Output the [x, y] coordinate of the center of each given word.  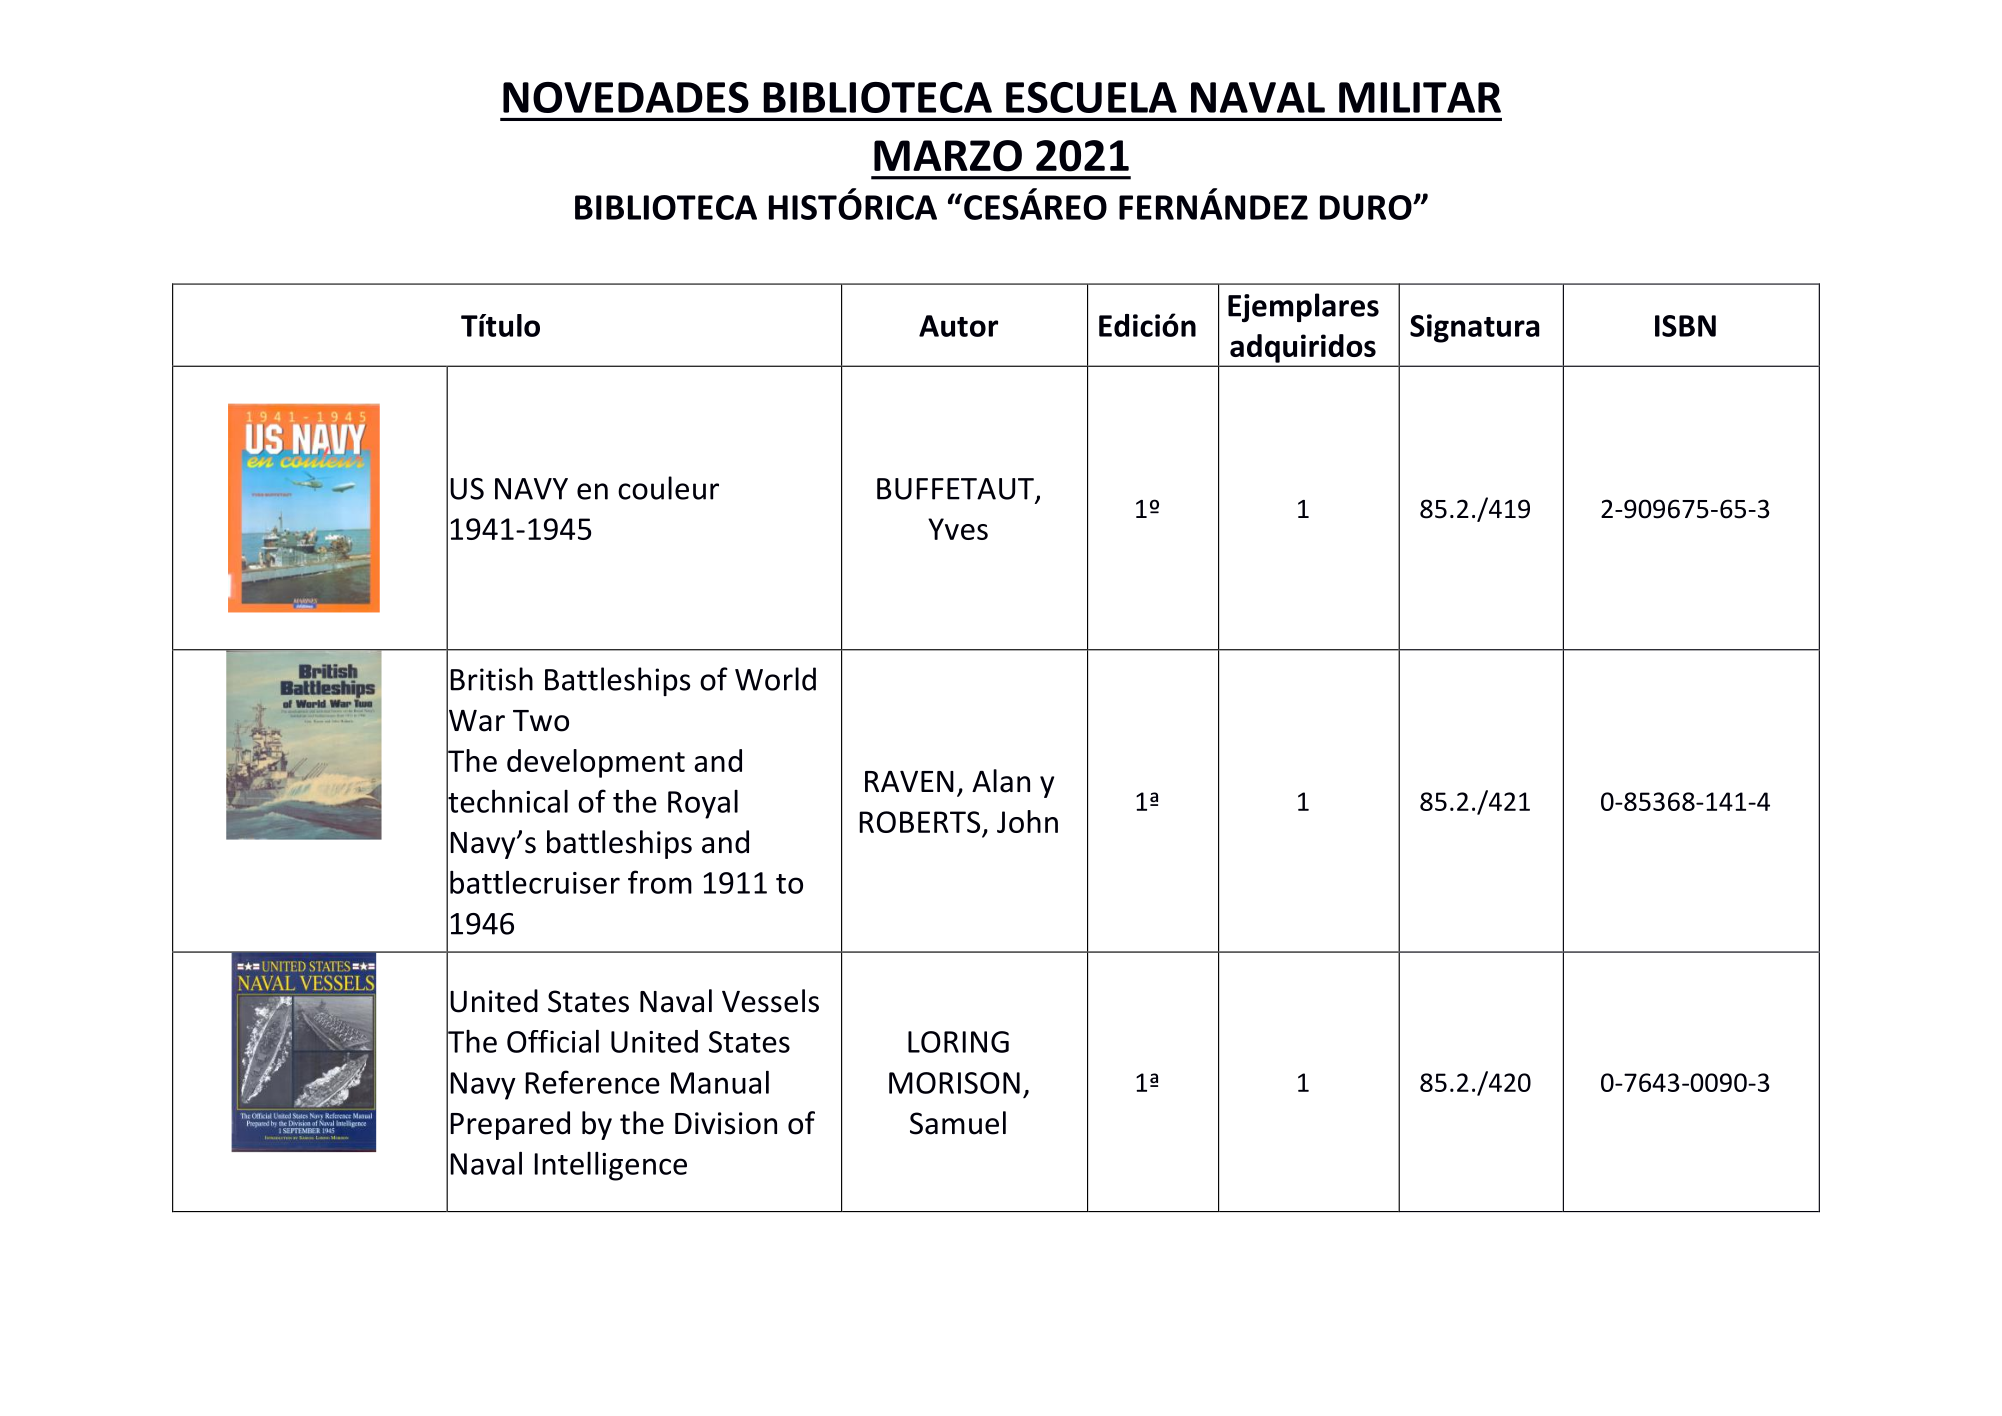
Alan [1001, 781]
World [775, 679]
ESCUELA [1091, 97]
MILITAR [1420, 97]
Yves [958, 529]
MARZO [948, 156]
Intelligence [610, 1166]
